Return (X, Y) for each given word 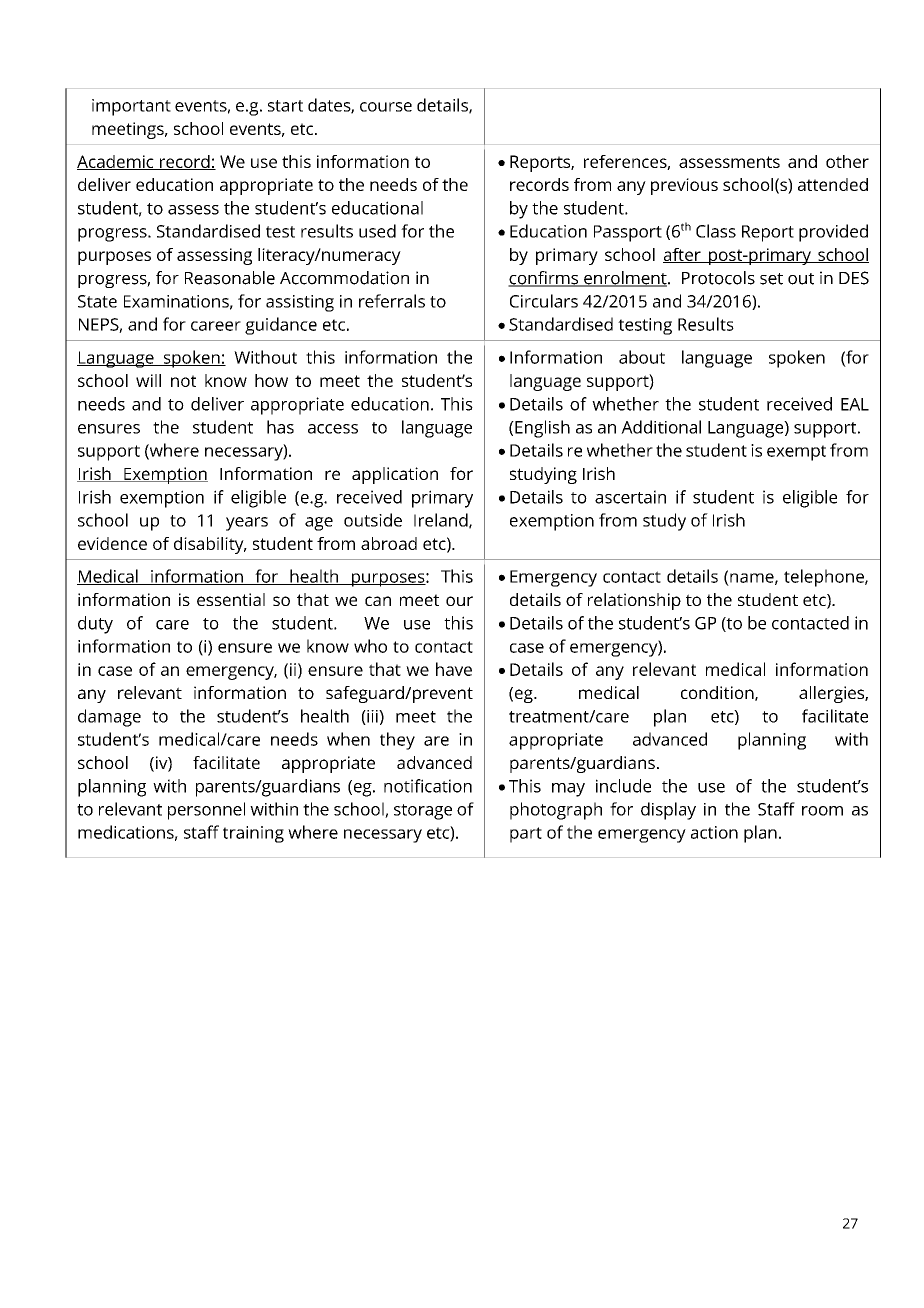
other (847, 161)
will (148, 380)
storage (423, 812)
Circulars (544, 301)
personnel (206, 811)
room (822, 811)
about (642, 357)
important (131, 107)
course (386, 107)
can (378, 601)
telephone (825, 578)
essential (231, 599)
